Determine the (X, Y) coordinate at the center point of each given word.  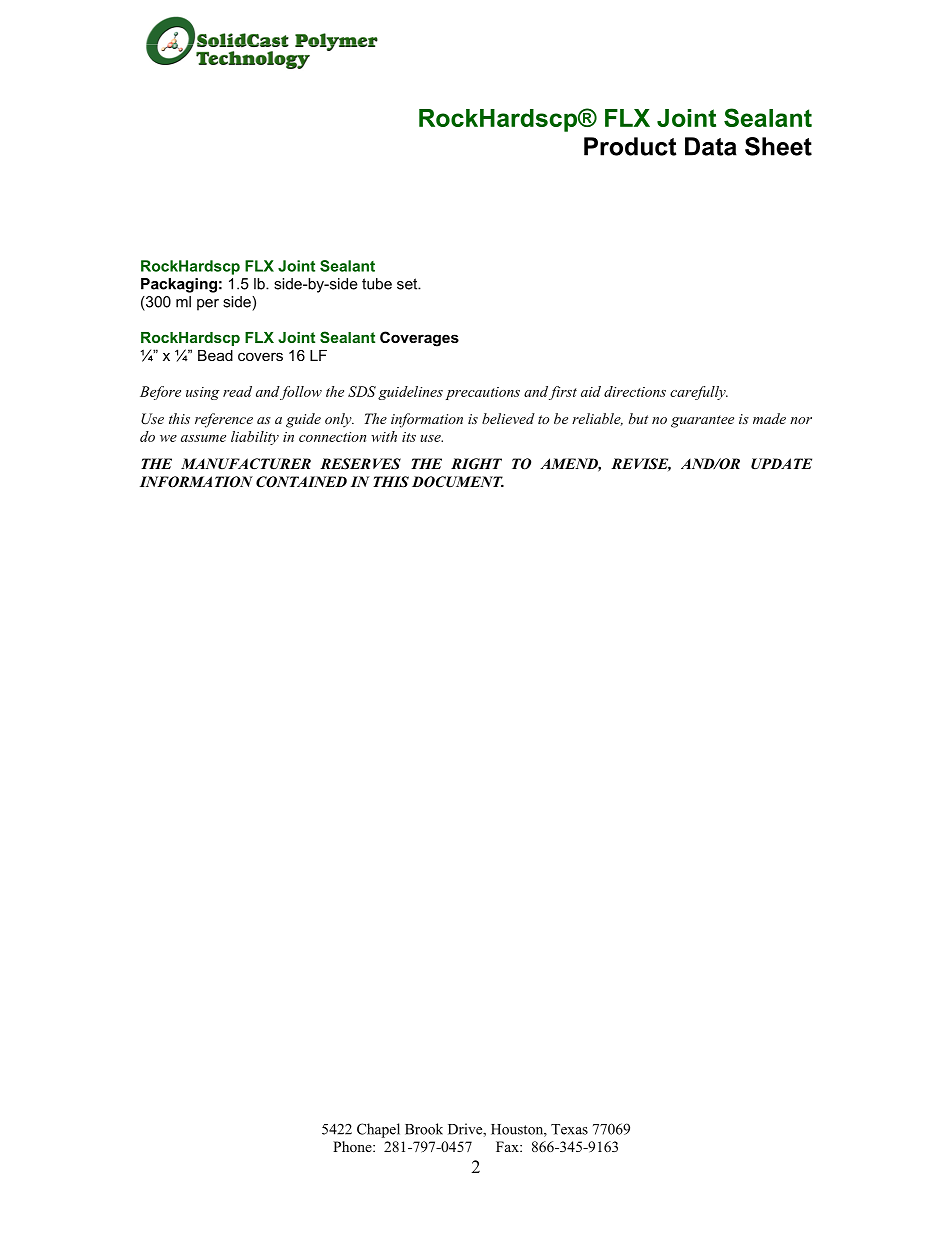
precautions (483, 393)
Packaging (179, 285)
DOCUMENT (458, 482)
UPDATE (781, 464)
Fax (508, 1146)
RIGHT (476, 464)
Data (711, 146)
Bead (215, 355)
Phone (353, 1146)
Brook (424, 1129)
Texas (569, 1129)
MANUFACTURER (246, 464)
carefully (699, 393)
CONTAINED (301, 482)
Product (630, 146)
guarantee (702, 421)
